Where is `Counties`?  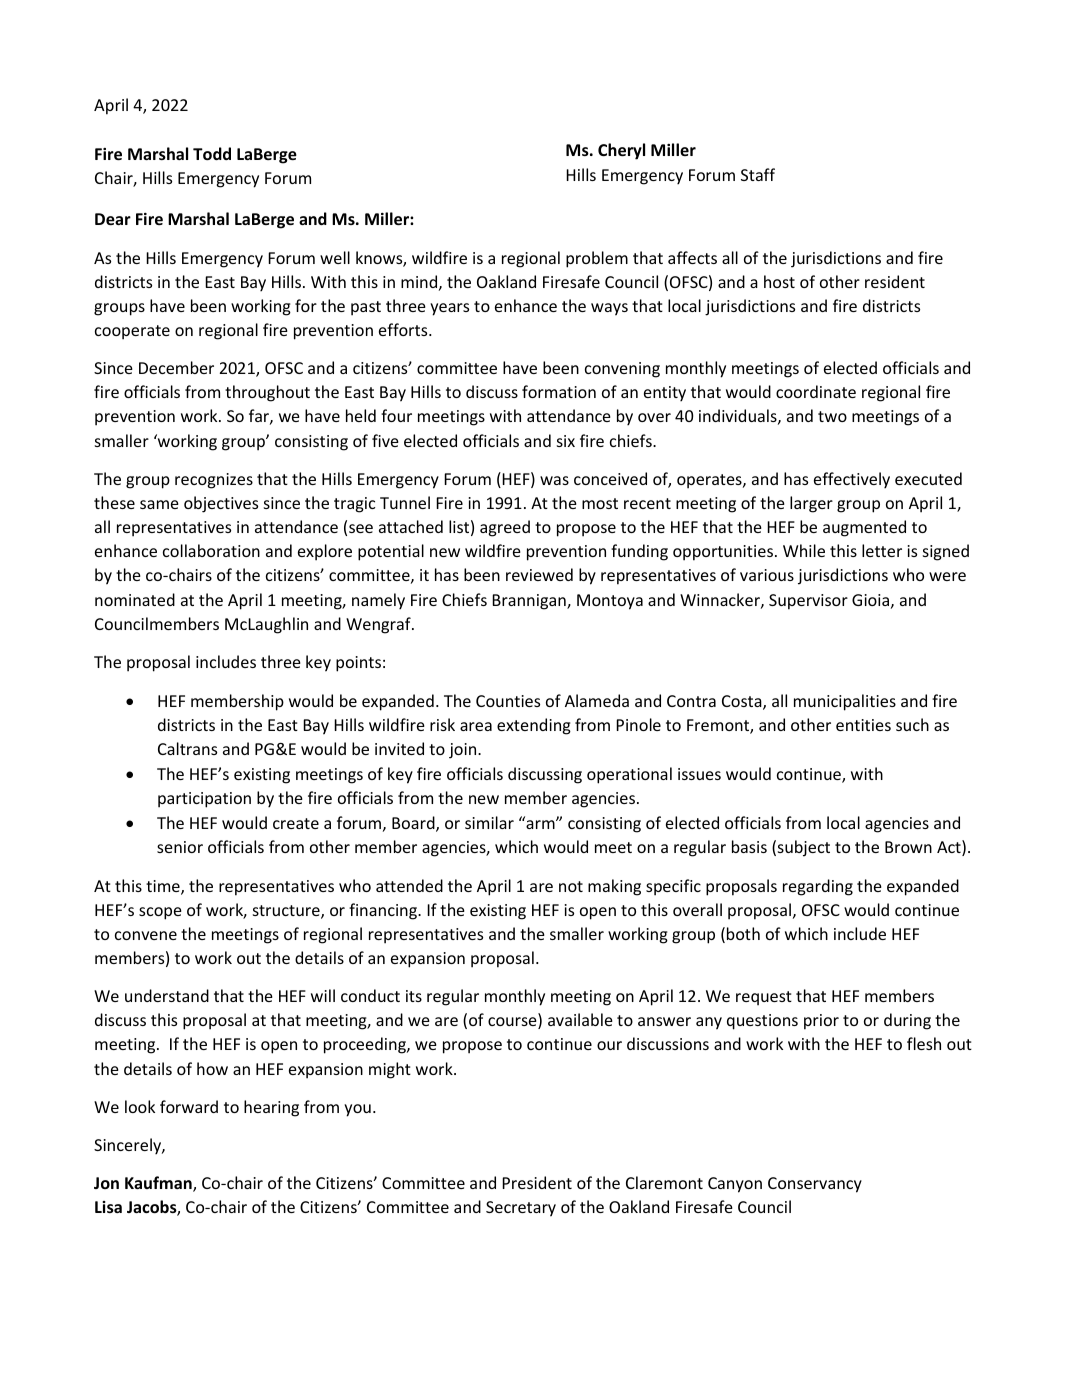
Counties is located at coordinates (508, 701).
